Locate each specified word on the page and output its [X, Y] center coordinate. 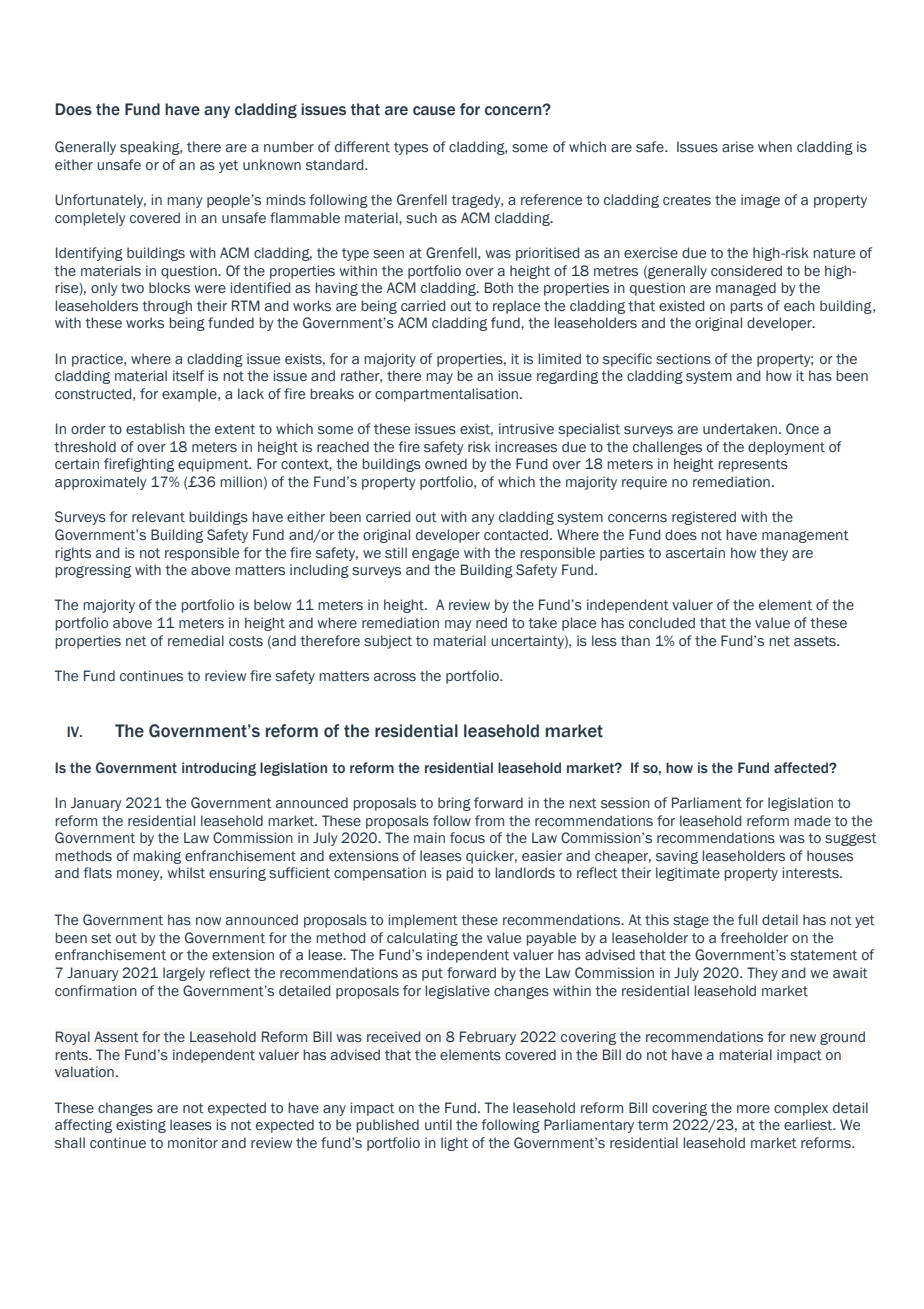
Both [499, 288]
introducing [219, 769]
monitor [193, 1143]
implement [423, 921]
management [805, 536]
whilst [186, 873]
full [747, 919]
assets [816, 641]
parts [746, 307]
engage [435, 555]
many [185, 202]
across [395, 677]
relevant [158, 517]
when [775, 146]
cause [434, 111]
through [167, 307]
